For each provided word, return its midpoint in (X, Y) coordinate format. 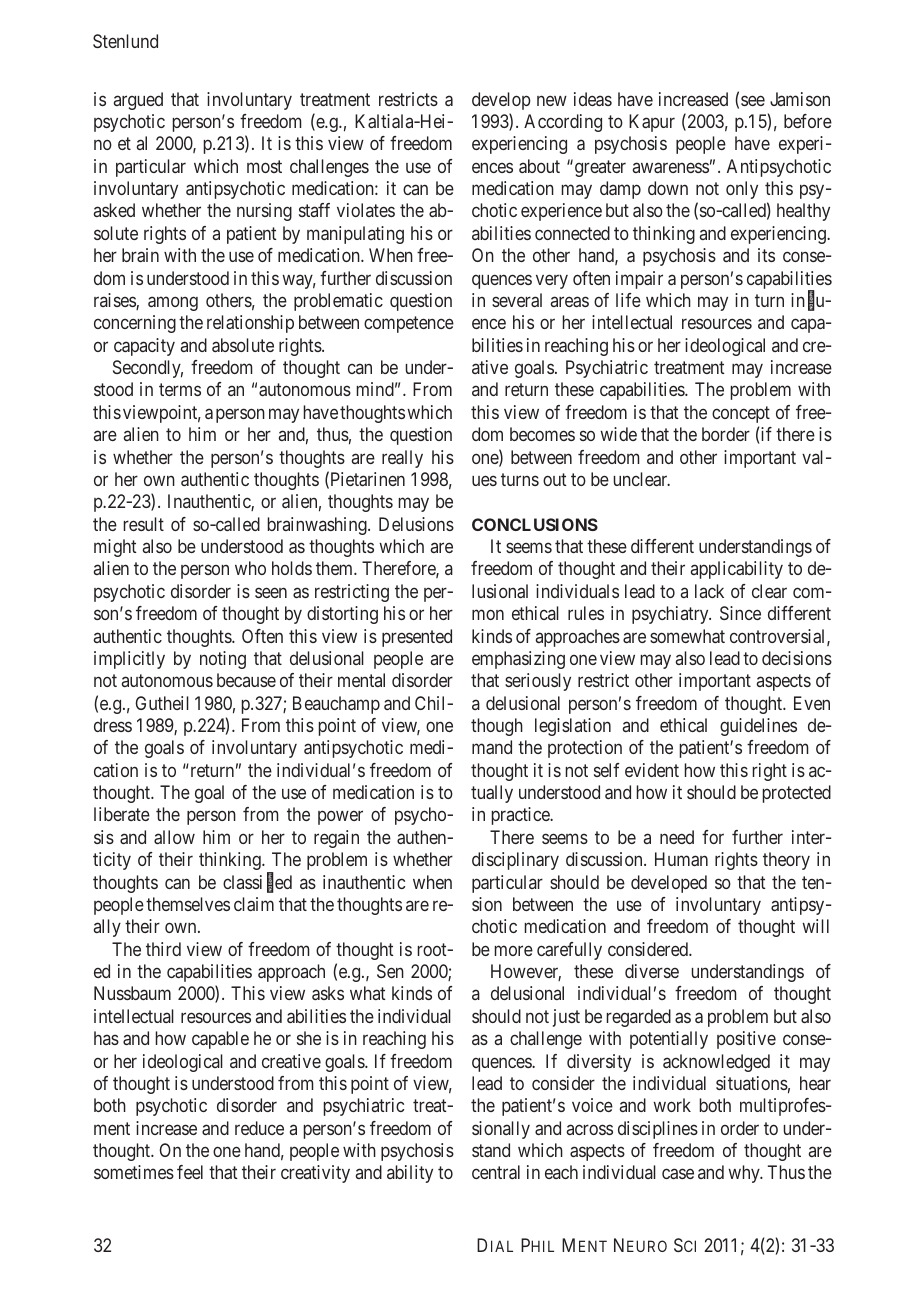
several (517, 300)
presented (417, 638)
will (815, 926)
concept (741, 414)
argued (138, 101)
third (163, 949)
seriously (538, 682)
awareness (671, 167)
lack (709, 591)
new (552, 100)
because (246, 680)
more (514, 950)
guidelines (758, 727)
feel (190, 1172)
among (173, 303)
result (144, 524)
